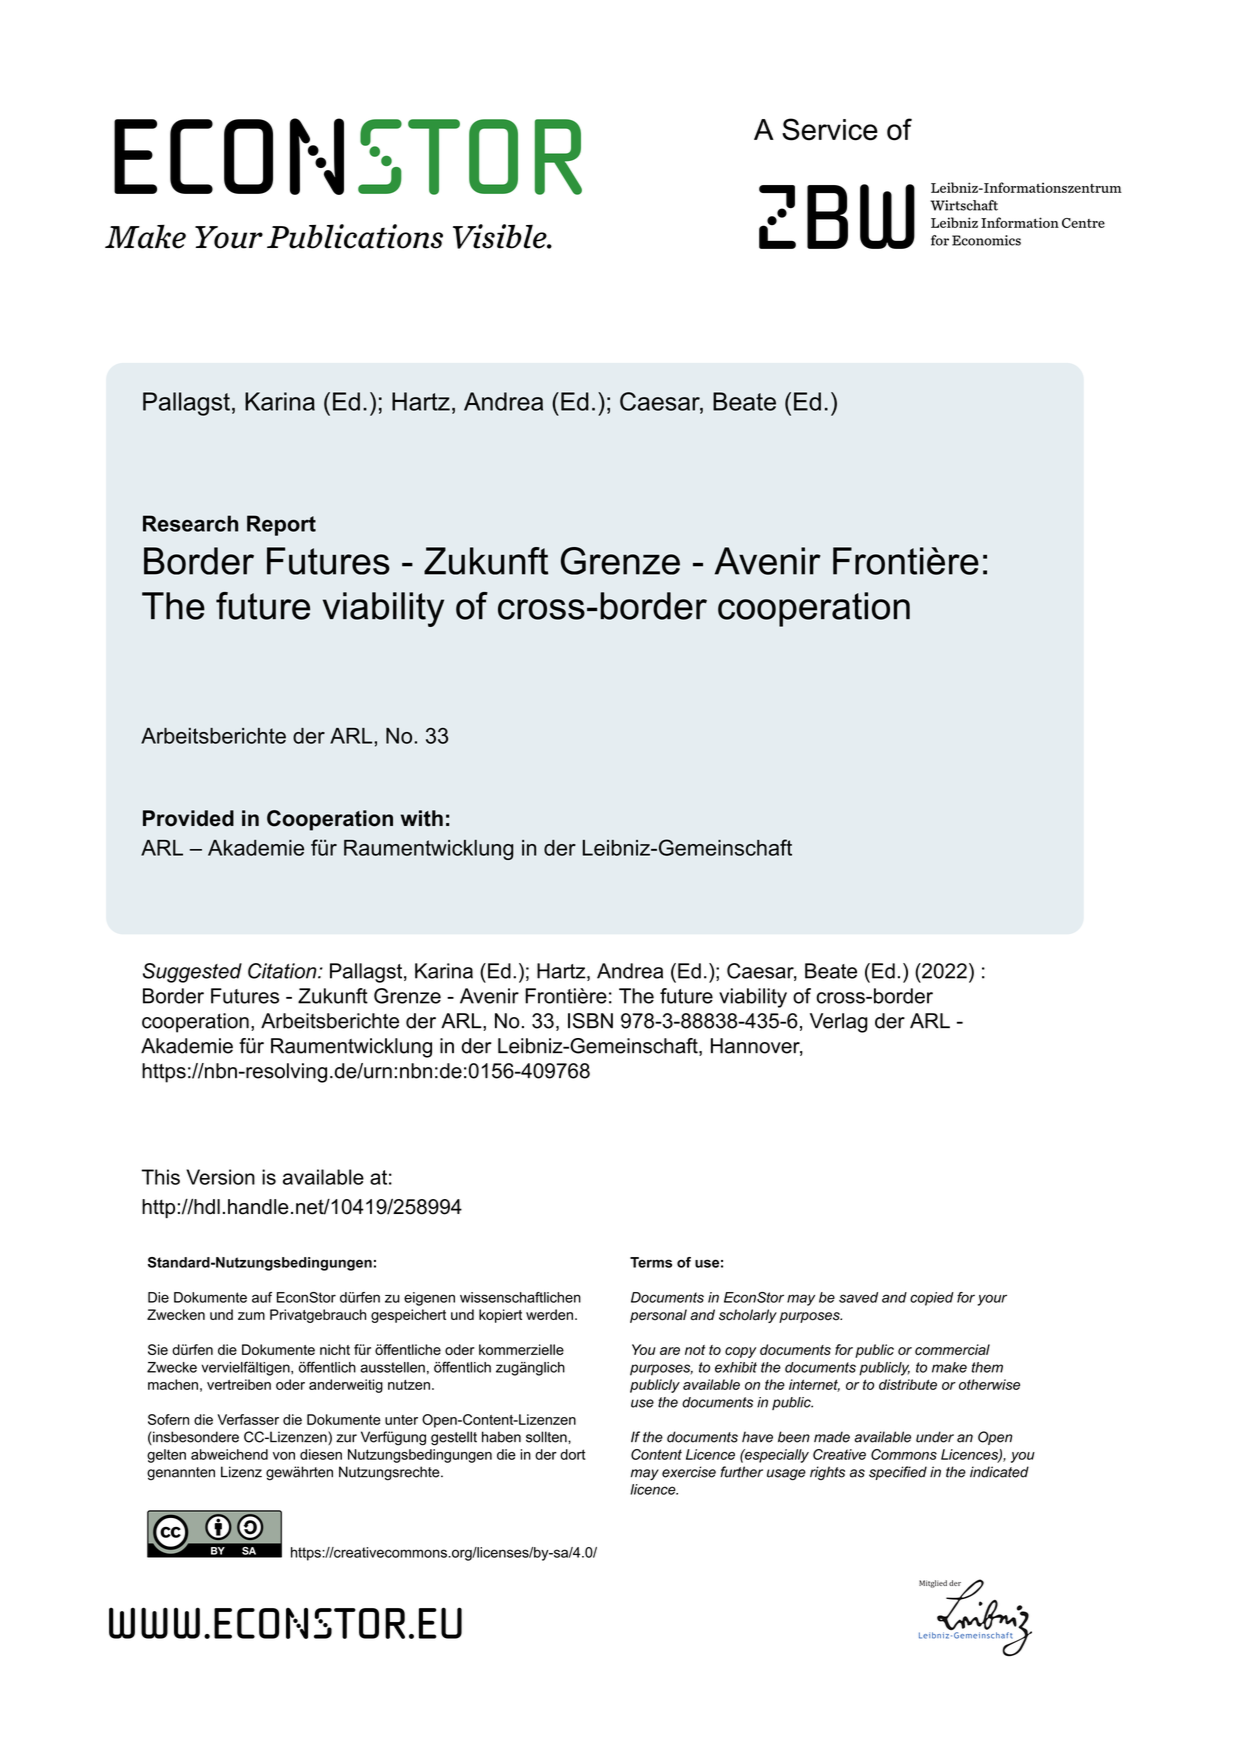 The width and height of the screenshot is (1237, 1750). I want to click on Centre, so click(1083, 223).
